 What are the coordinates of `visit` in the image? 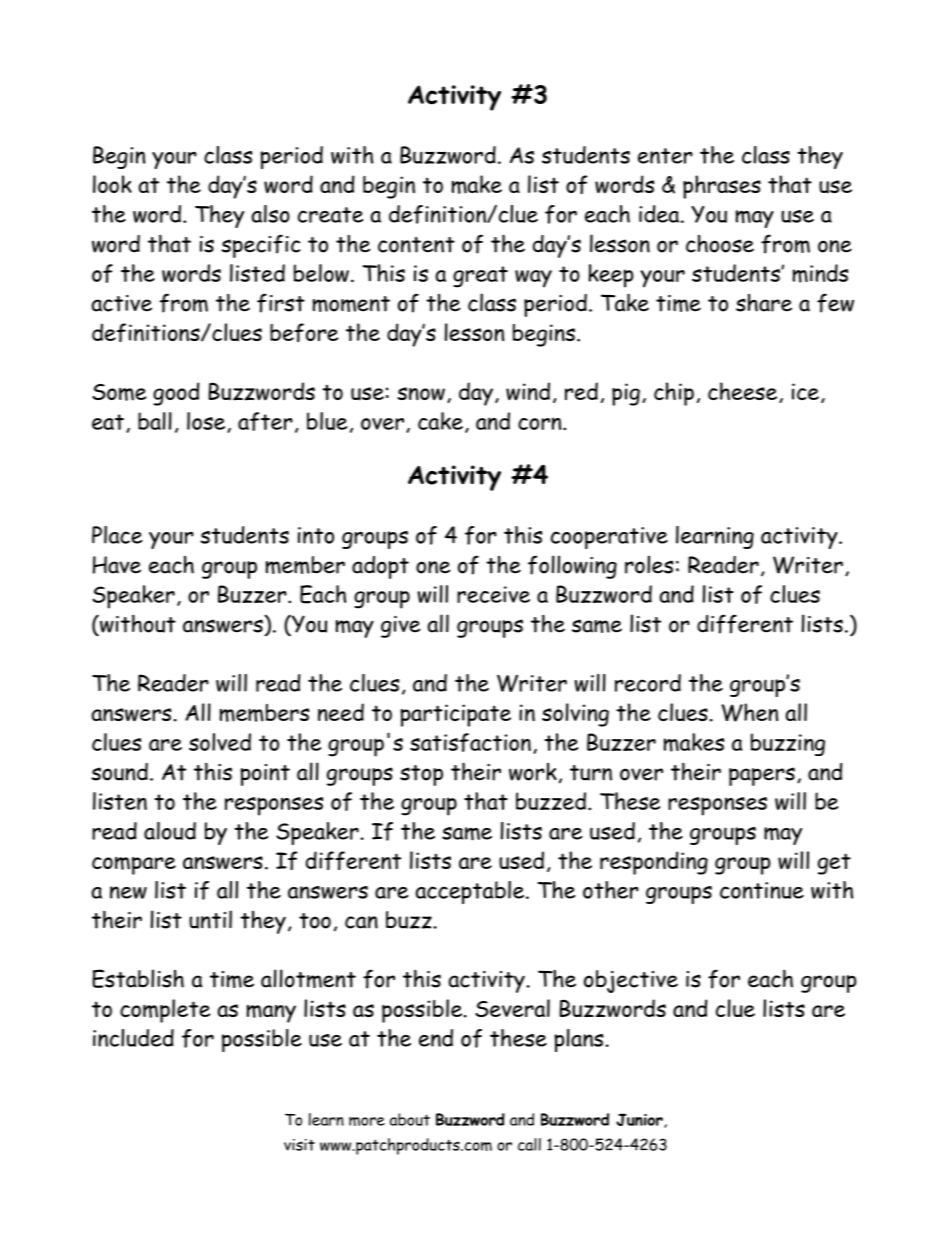 It's located at (299, 1145).
